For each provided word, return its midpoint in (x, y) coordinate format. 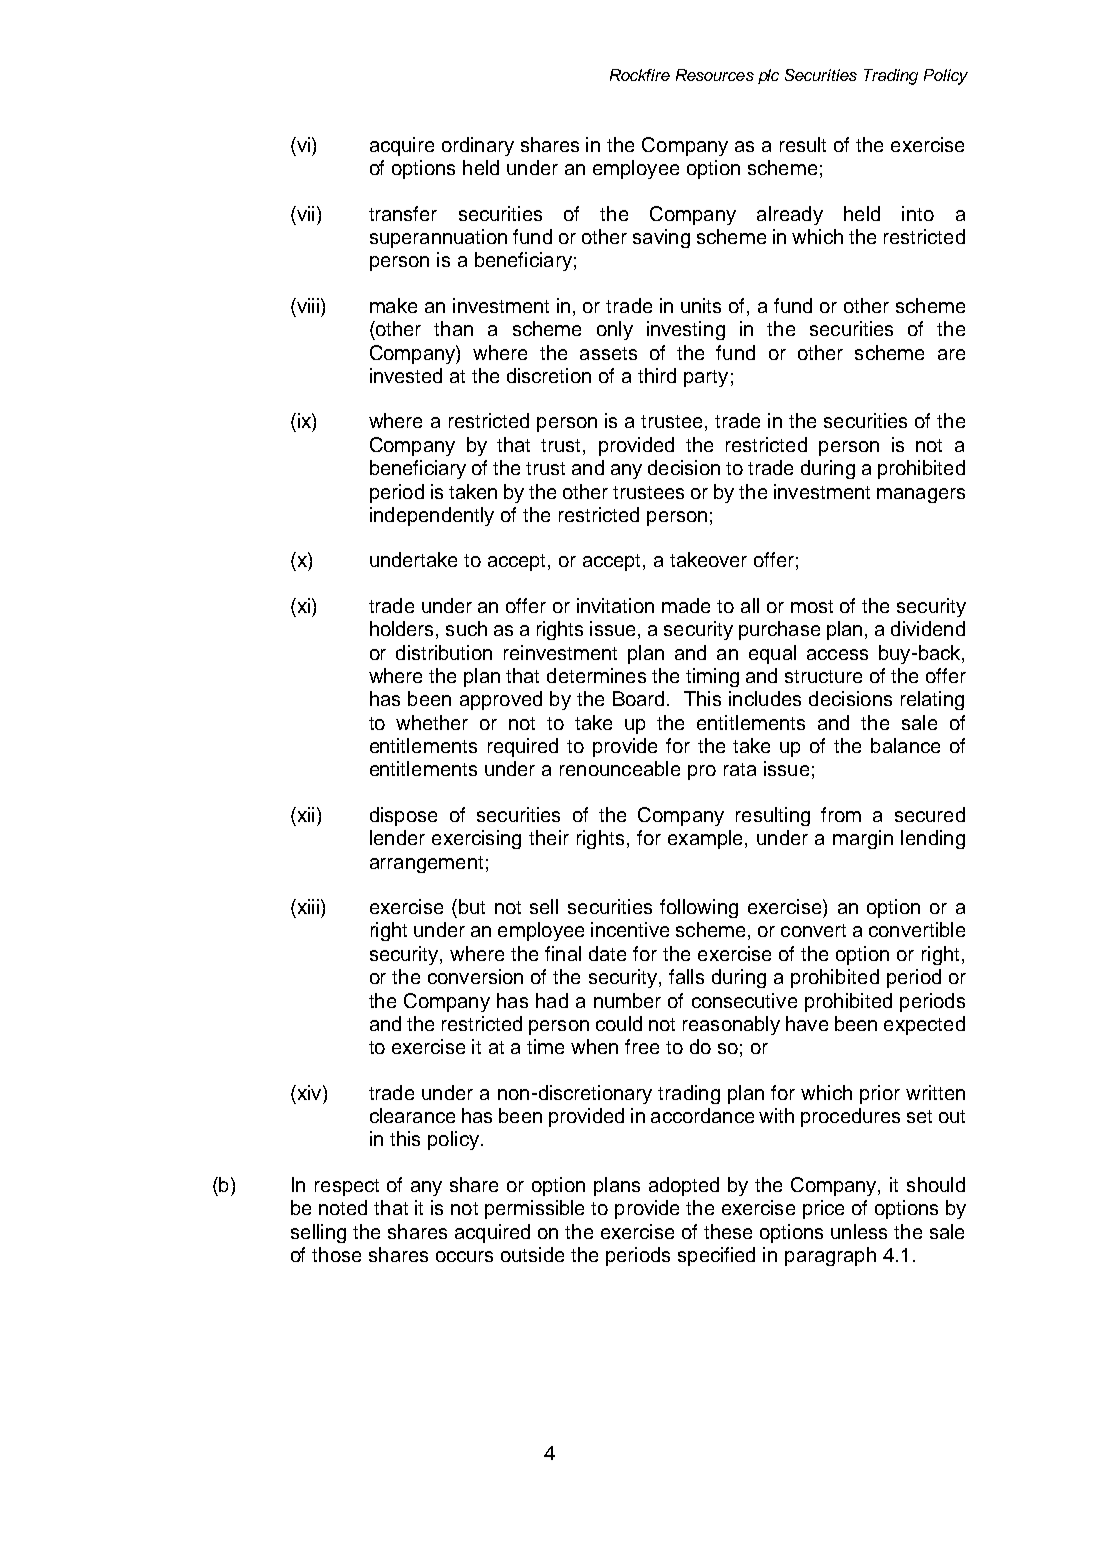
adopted (684, 1186)
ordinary (478, 146)
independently (432, 516)
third (657, 375)
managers (921, 495)
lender (397, 837)
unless (859, 1231)
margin (863, 839)
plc (768, 76)
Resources (715, 75)
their (549, 837)
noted (343, 1207)
